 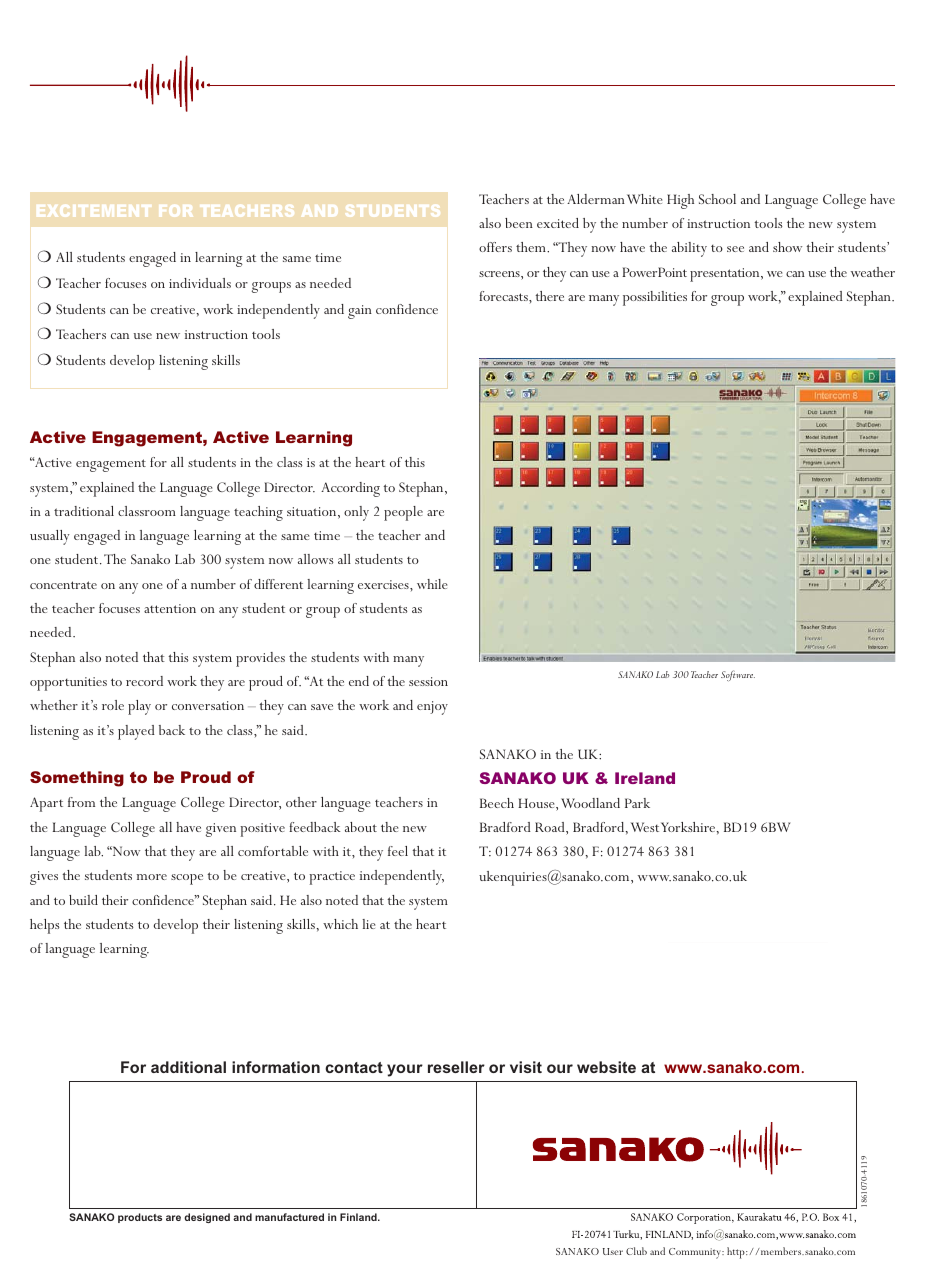 I want to click on offers, so click(x=495, y=247).
